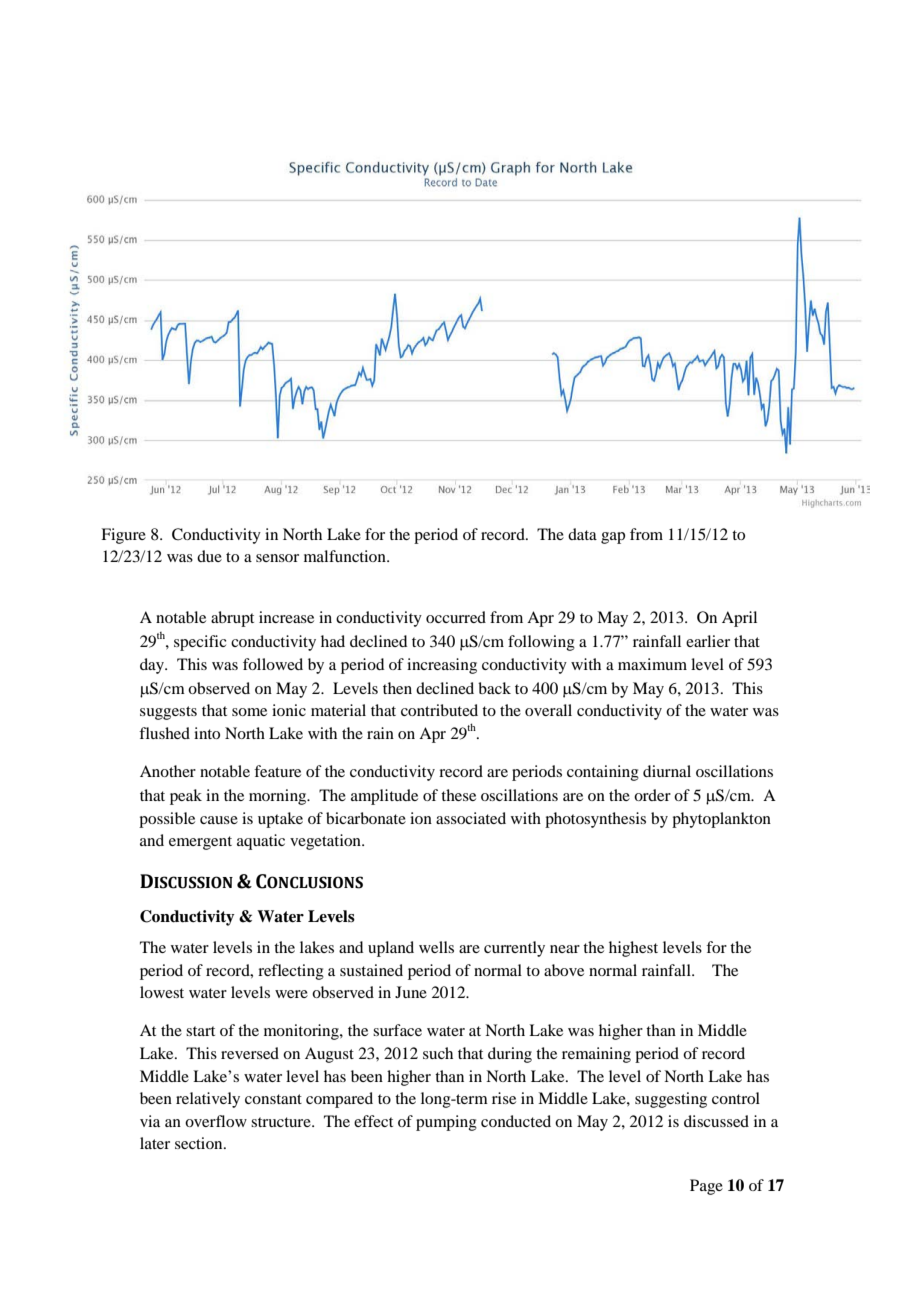 The image size is (924, 1308). What do you see at coordinates (613, 538) in the document?
I see `gap` at bounding box center [613, 538].
